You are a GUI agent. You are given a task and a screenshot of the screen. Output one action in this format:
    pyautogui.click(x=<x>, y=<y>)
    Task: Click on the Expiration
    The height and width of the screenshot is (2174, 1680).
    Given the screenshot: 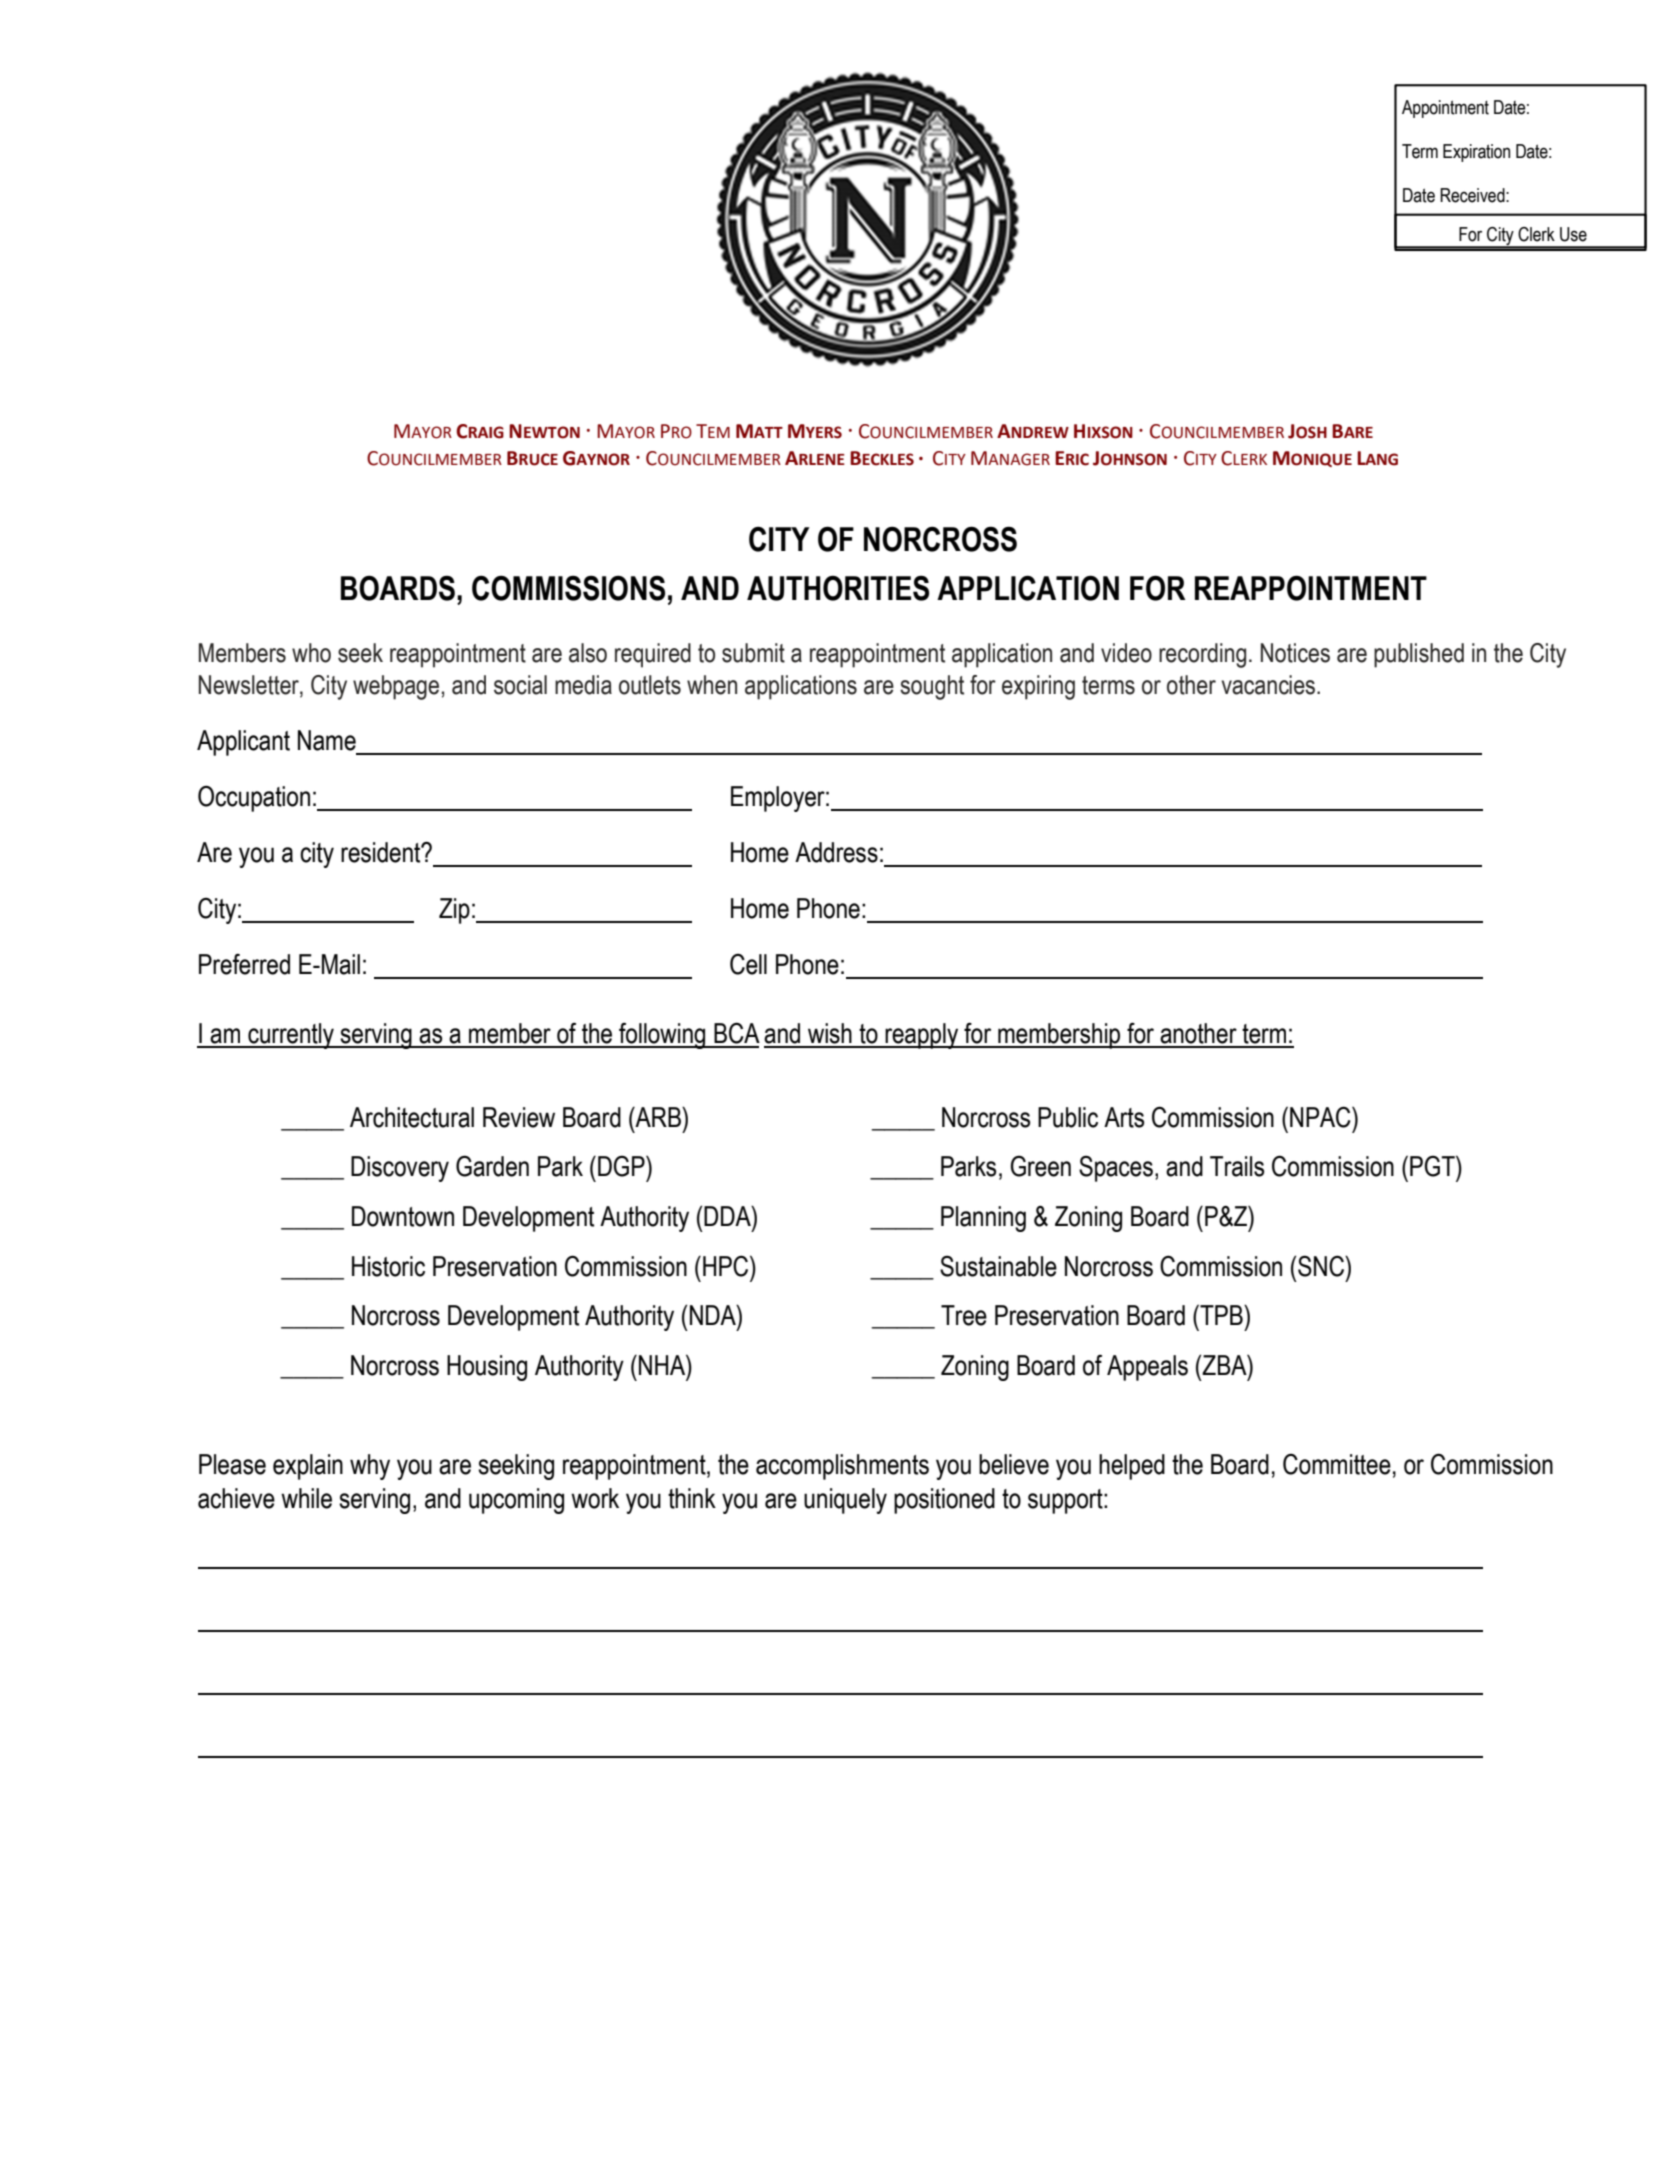 What is the action you would take?
    pyautogui.click(x=1476, y=153)
